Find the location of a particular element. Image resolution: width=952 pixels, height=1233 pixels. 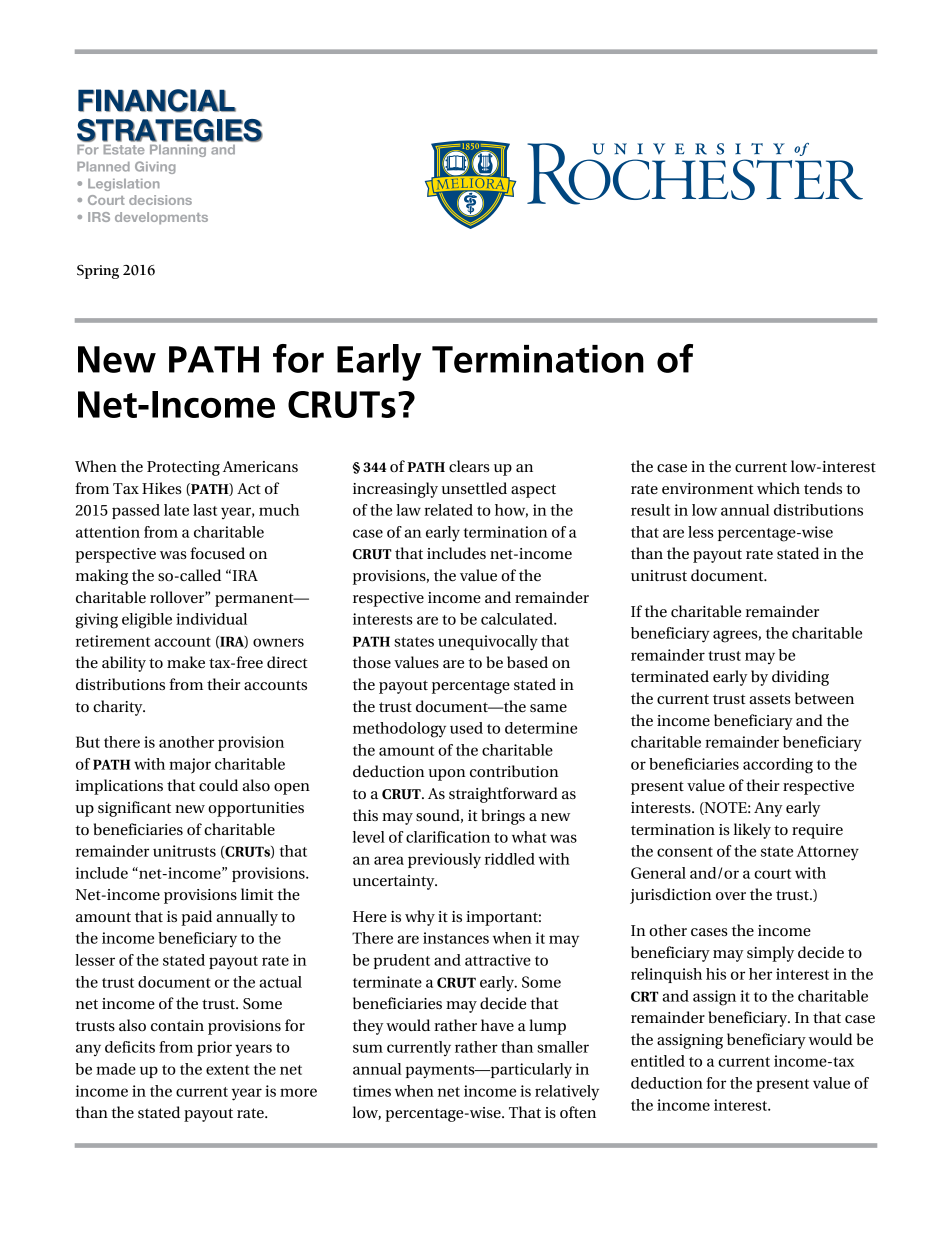

FINANCIAL is located at coordinates (157, 101).
